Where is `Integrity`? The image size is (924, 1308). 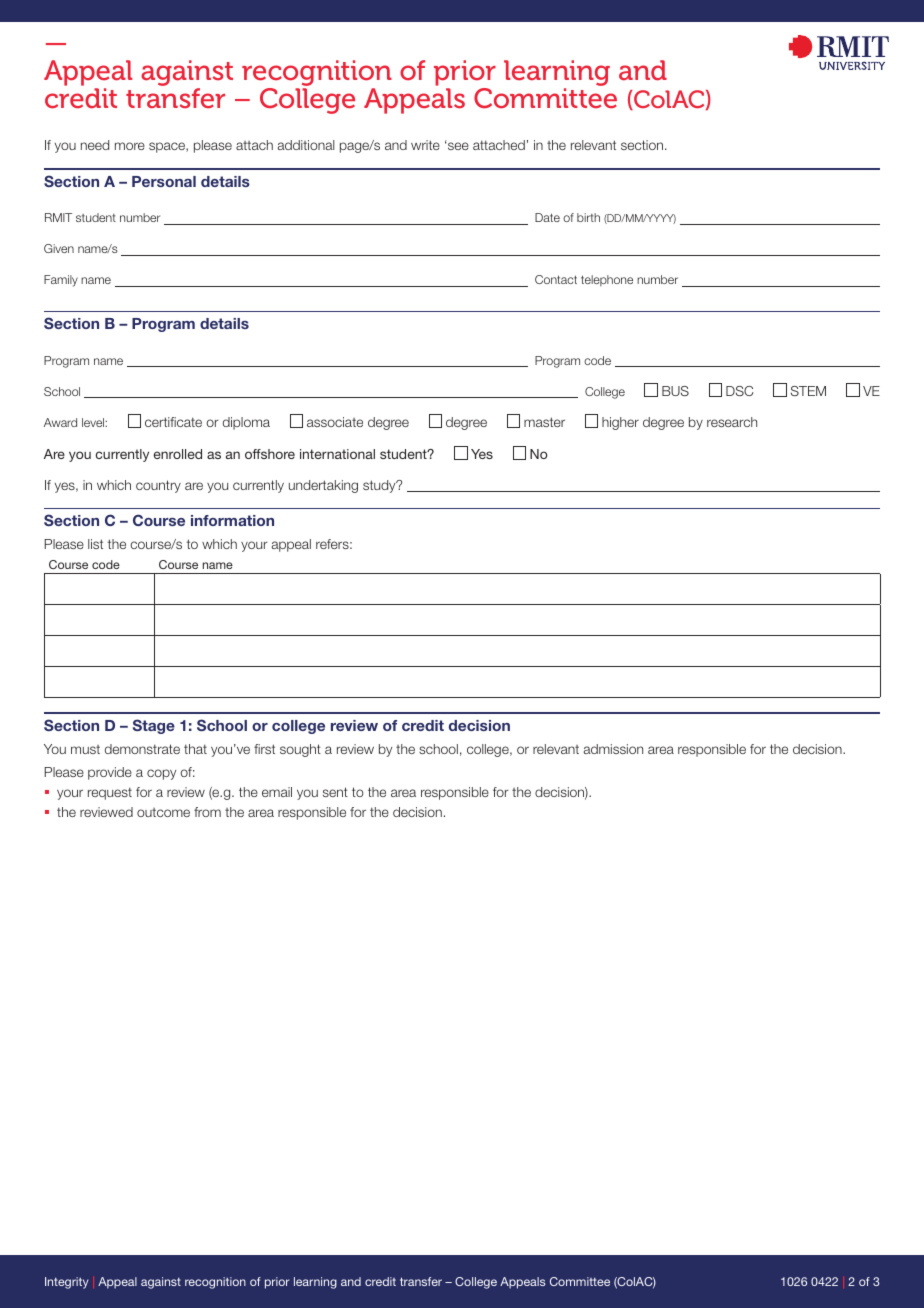 Integrity is located at coordinates (66, 1283).
